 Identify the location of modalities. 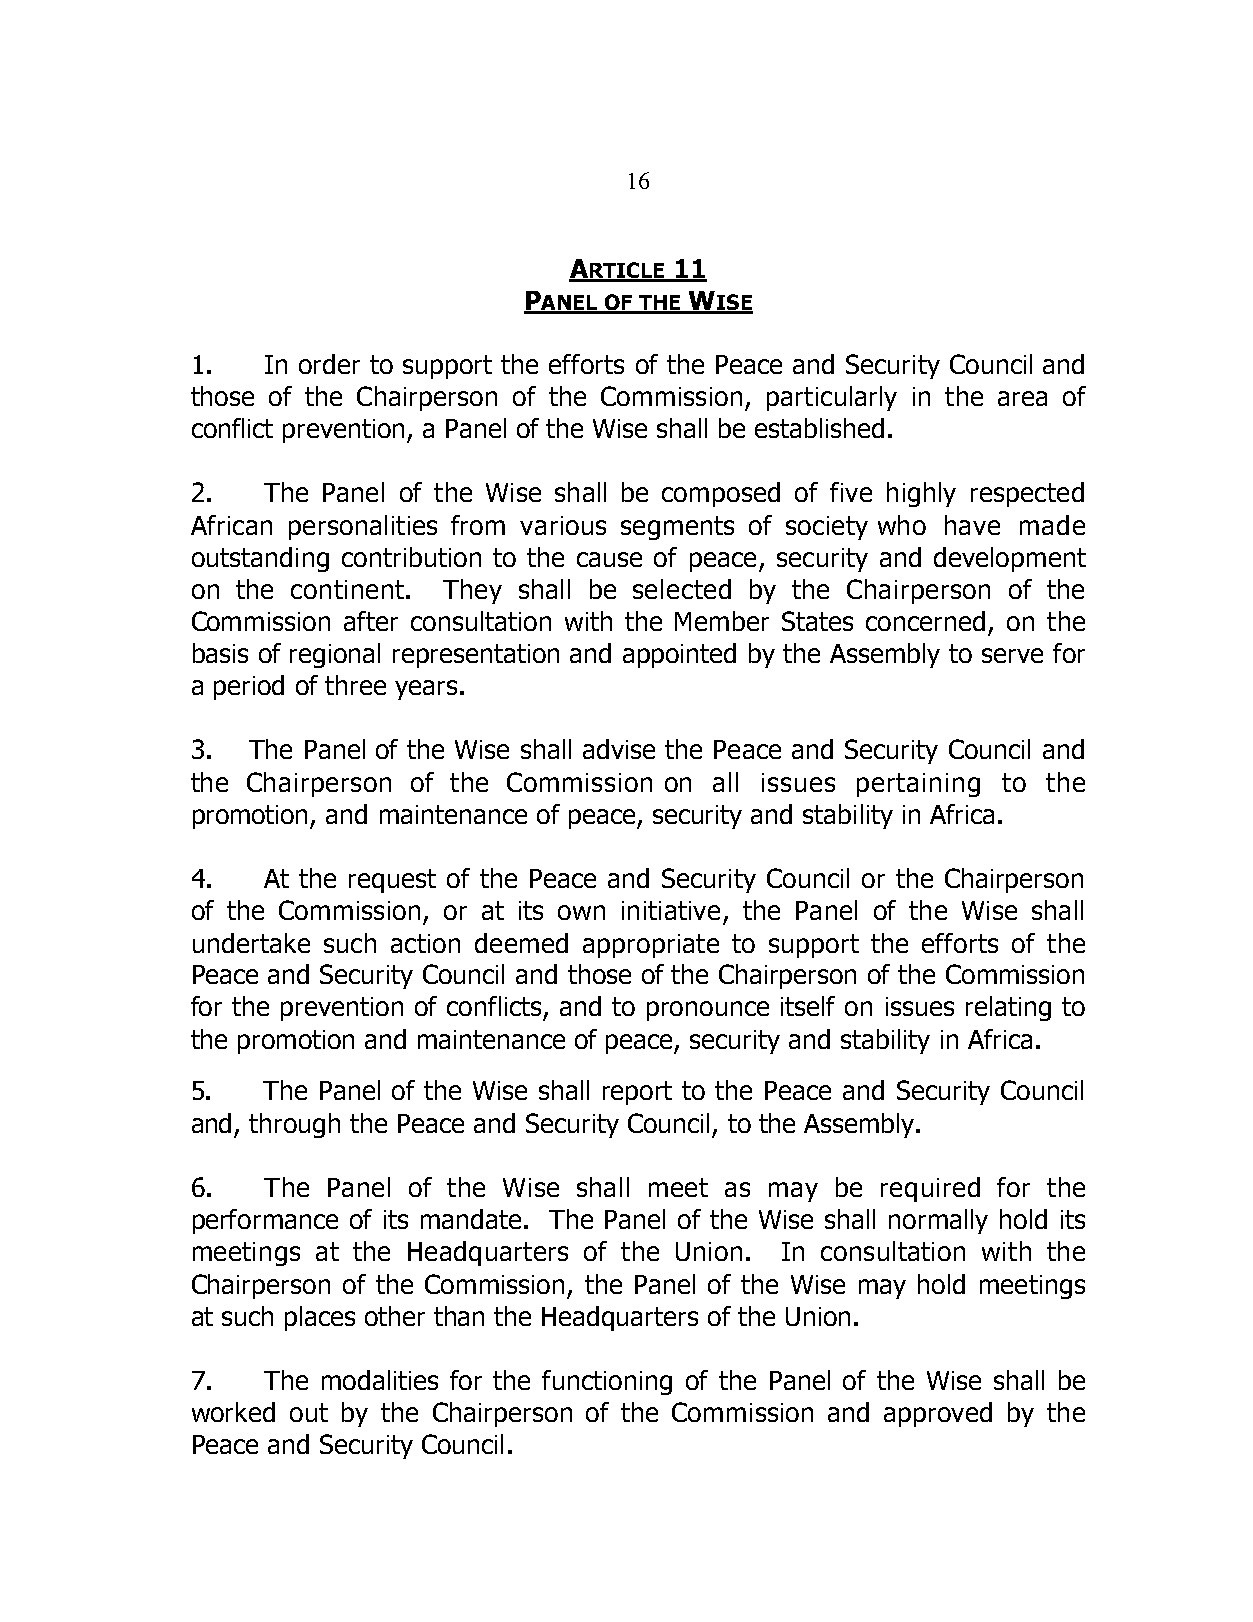
(380, 1380).
